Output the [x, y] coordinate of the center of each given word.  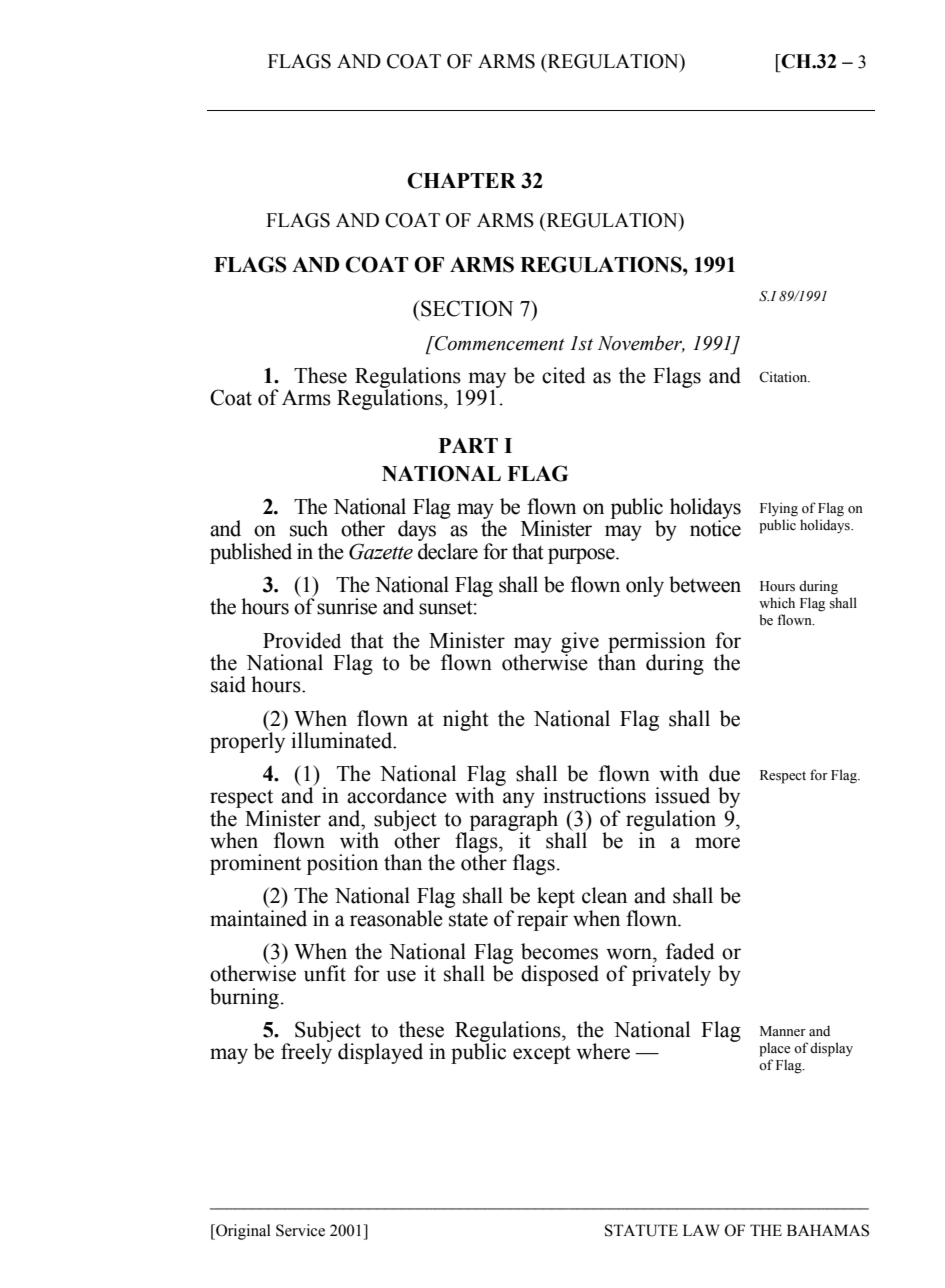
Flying [779, 509]
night [466, 720]
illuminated [343, 740]
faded [690, 951]
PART [468, 445]
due [724, 773]
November [641, 344]
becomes [559, 951]
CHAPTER [461, 180]
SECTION [466, 308]
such [309, 528]
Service [300, 1230]
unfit [325, 973]
